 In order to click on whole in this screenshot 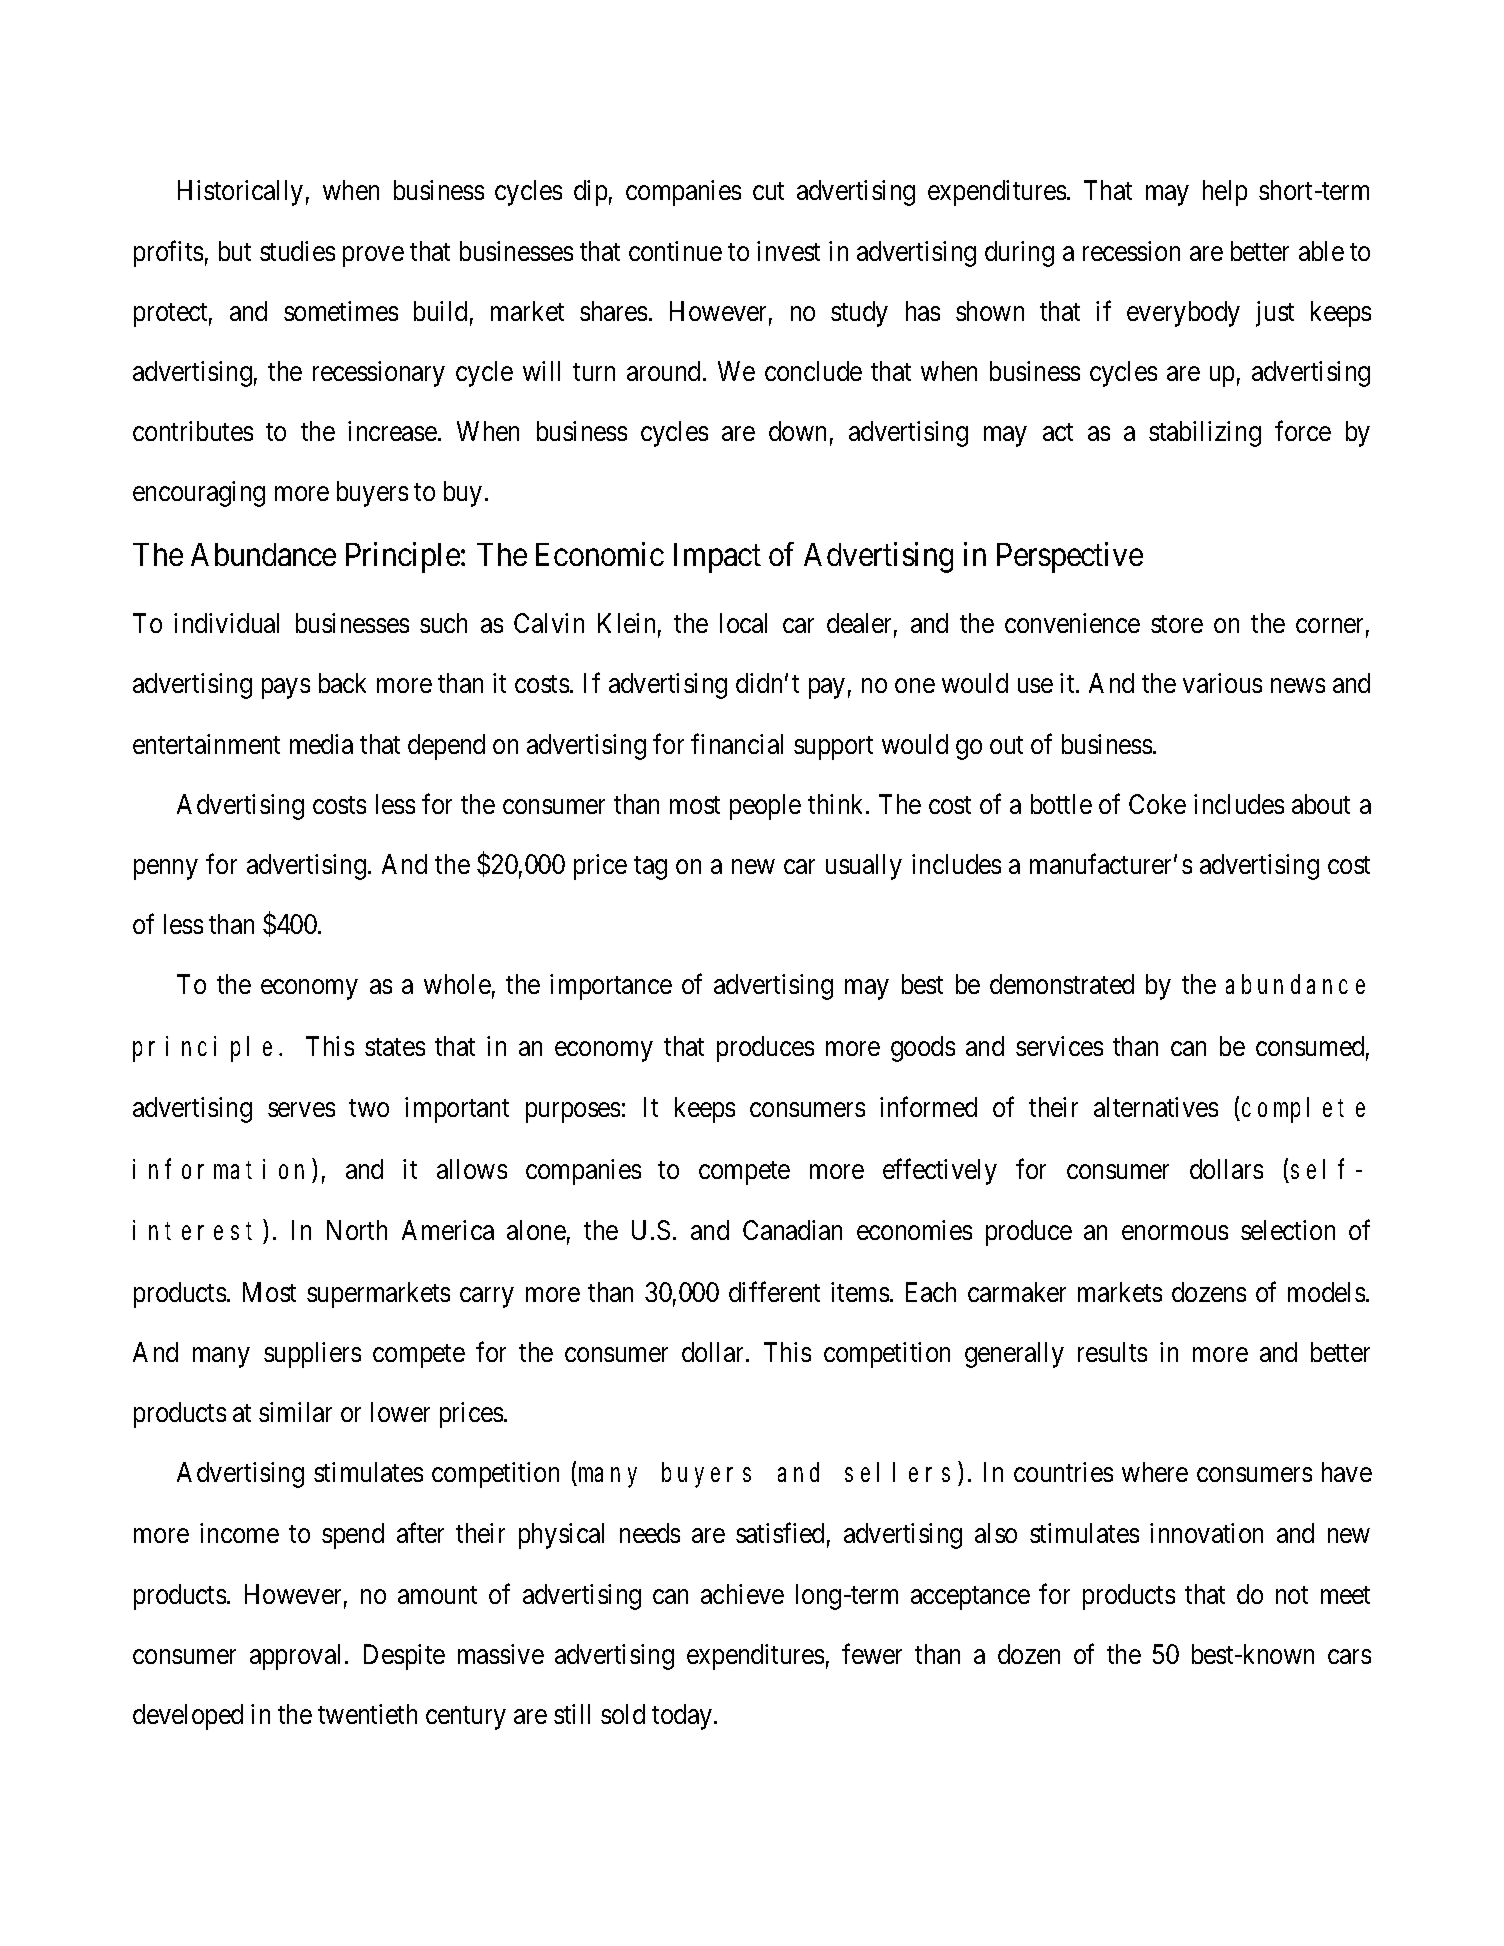, I will do `click(457, 984)`.
